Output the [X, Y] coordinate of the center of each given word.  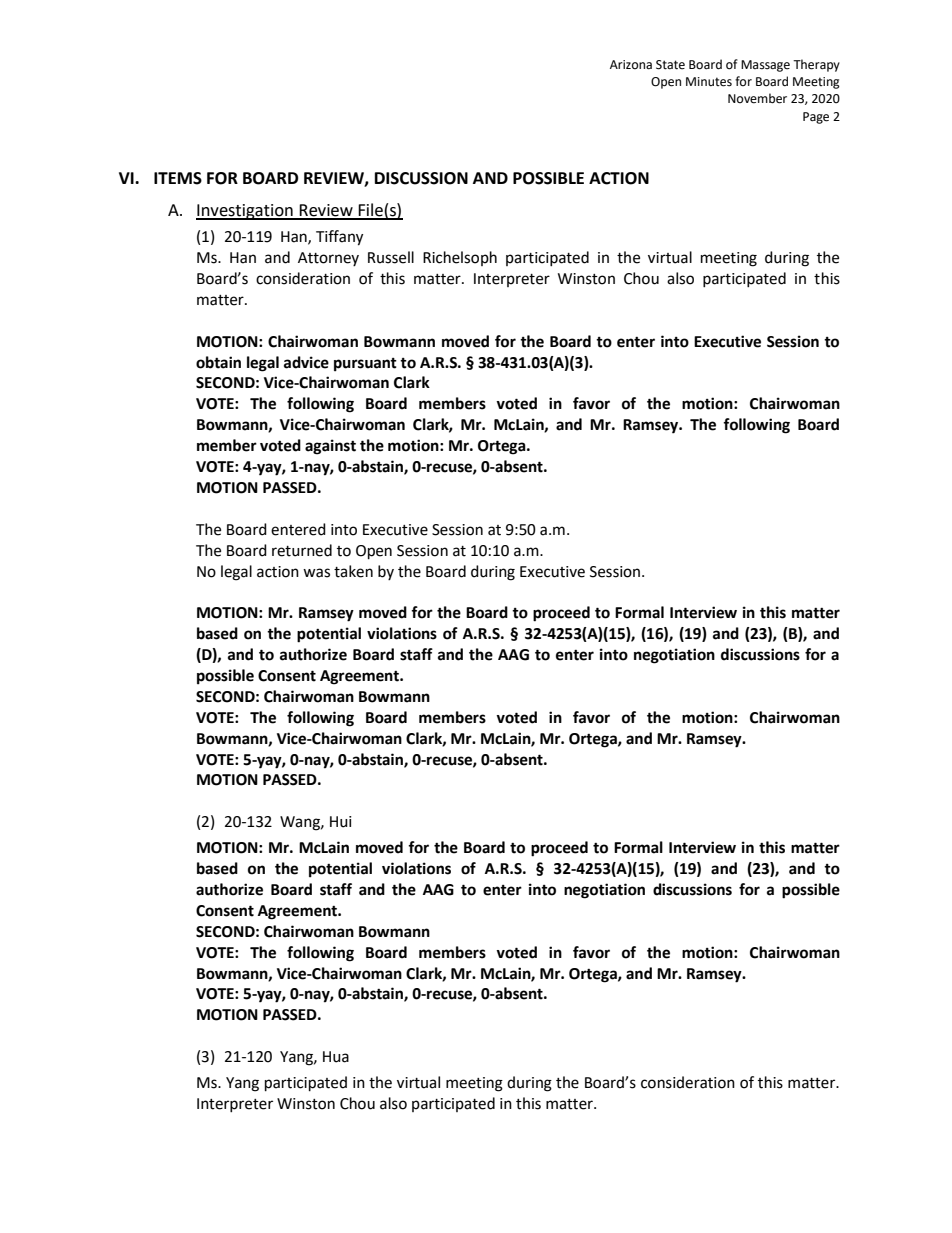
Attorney [328, 259]
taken [353, 571]
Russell [391, 257]
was [316, 573]
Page [816, 118]
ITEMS [178, 178]
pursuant [365, 365]
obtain [218, 362]
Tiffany [339, 238]
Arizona [631, 64]
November [757, 98]
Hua [336, 1057]
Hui [341, 822]
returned [302, 550]
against [330, 447]
